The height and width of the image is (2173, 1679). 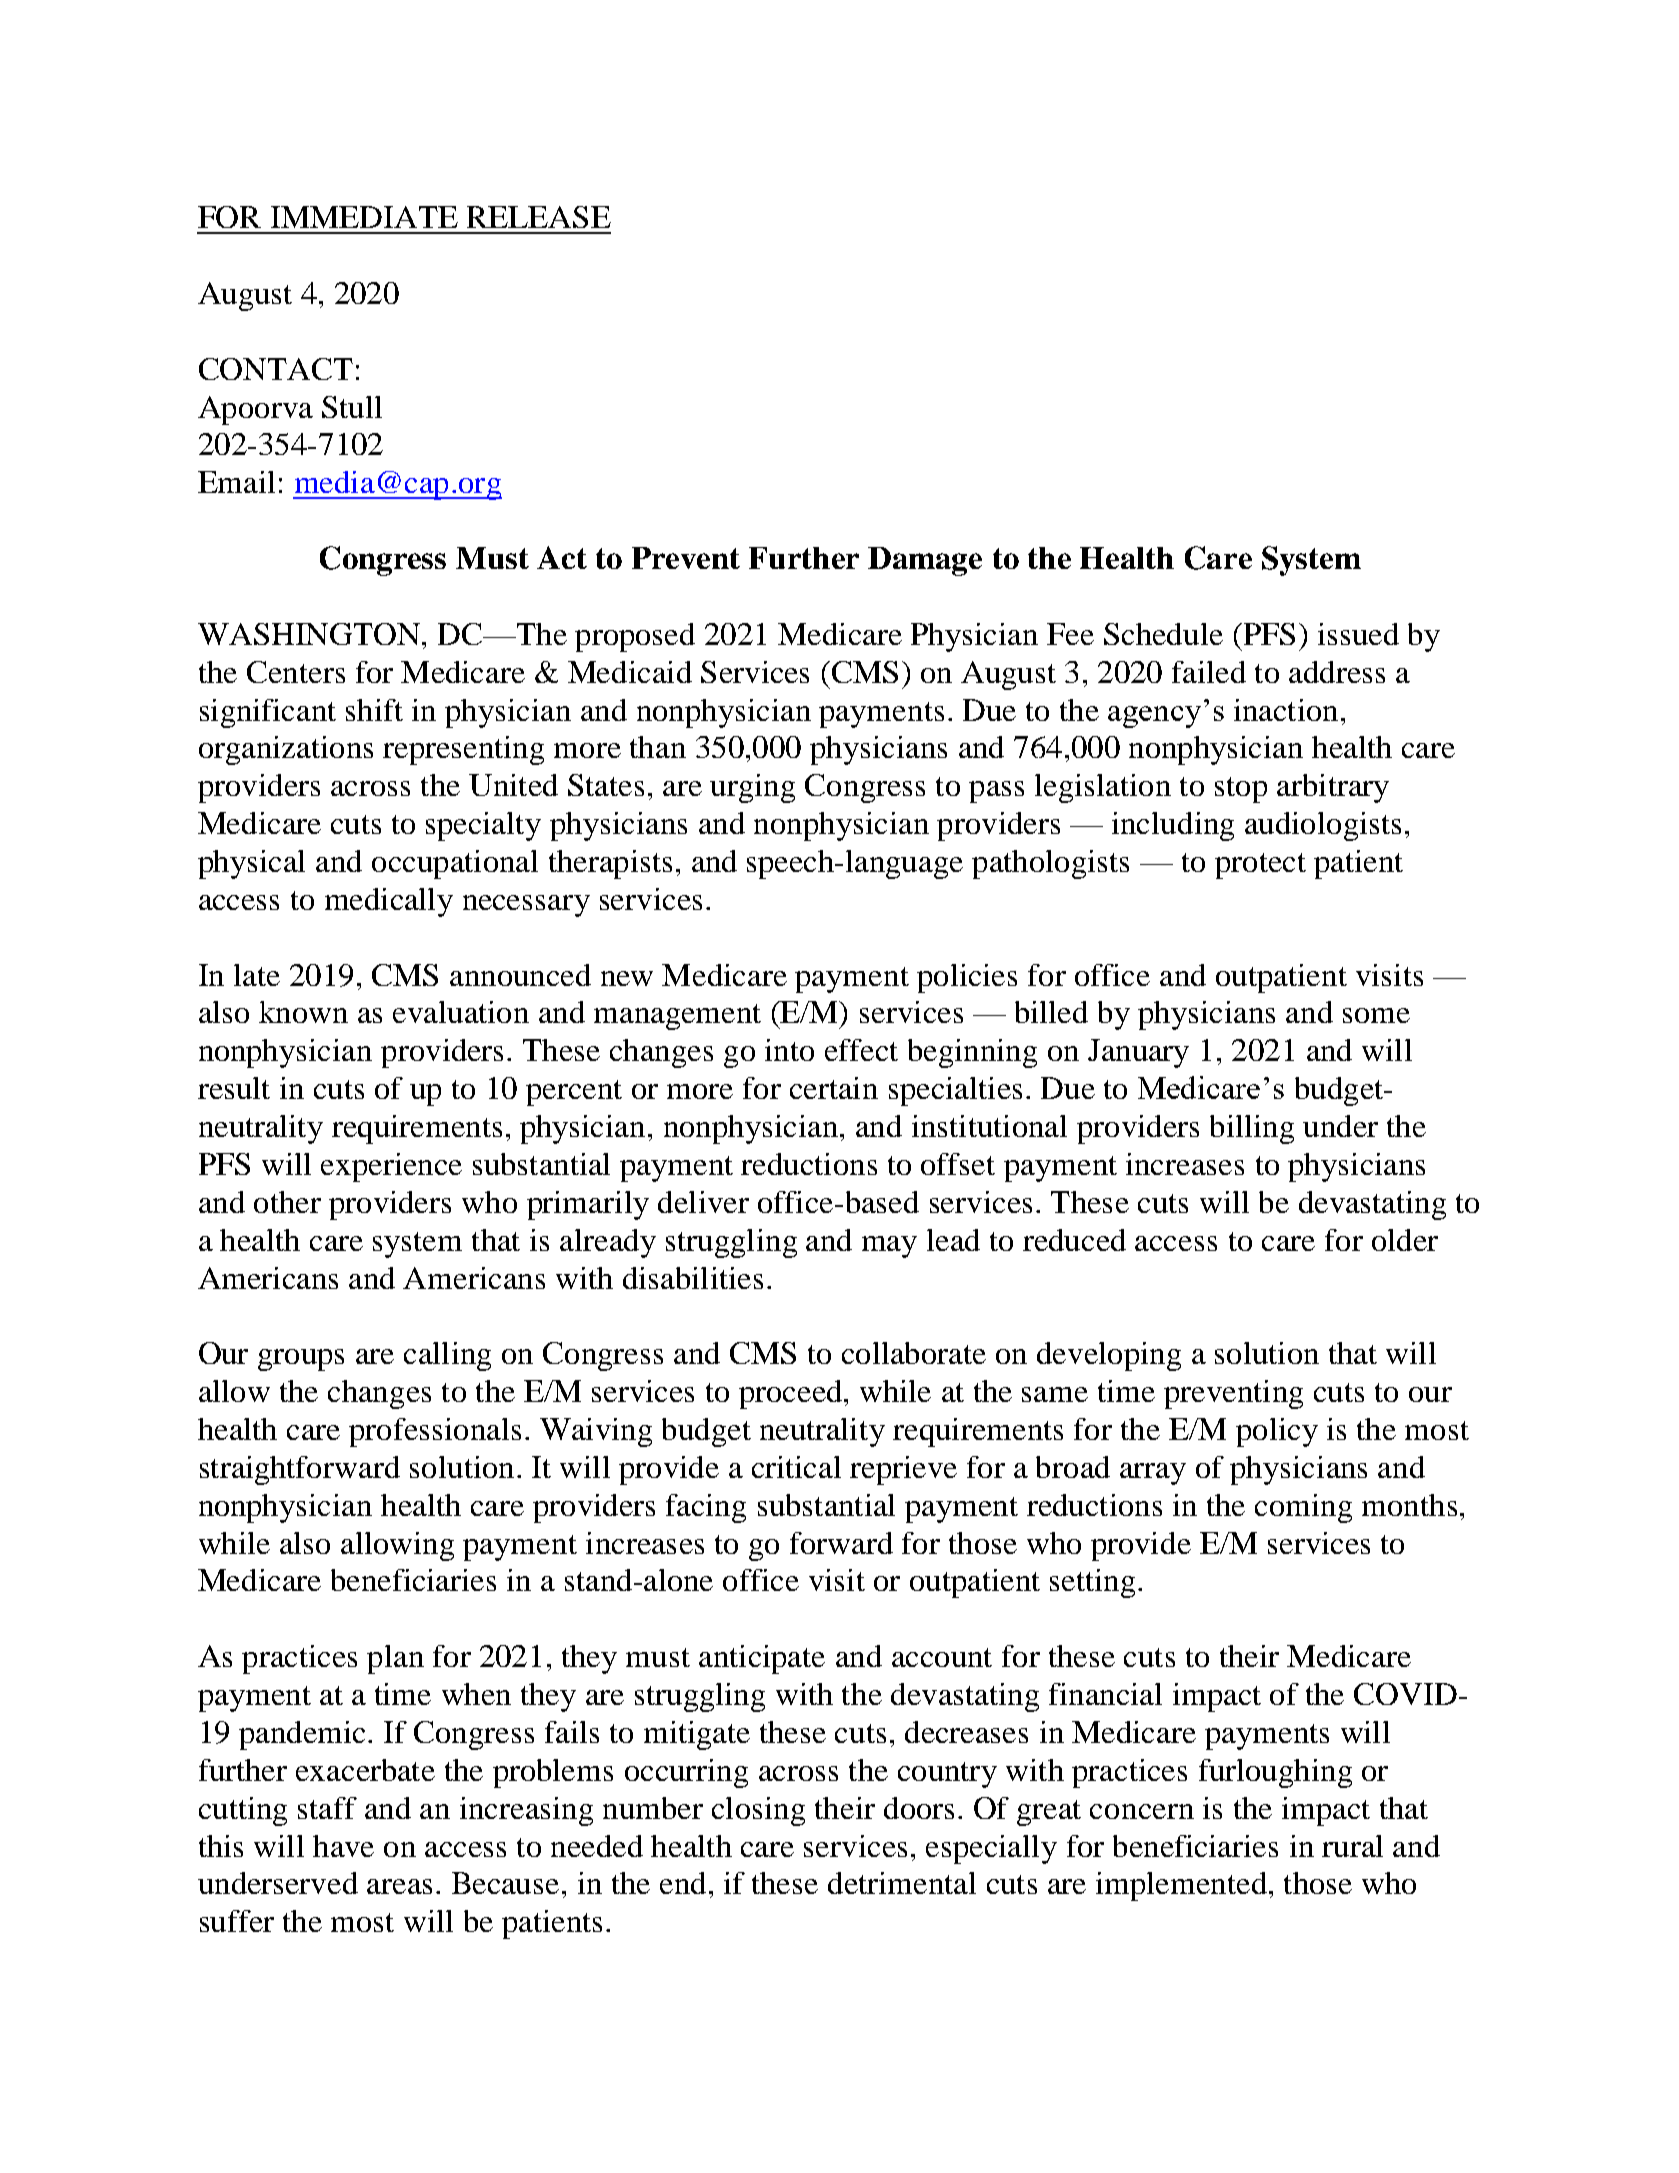 What do you see at coordinates (1277, 1432) in the image?
I see `policy` at bounding box center [1277, 1432].
